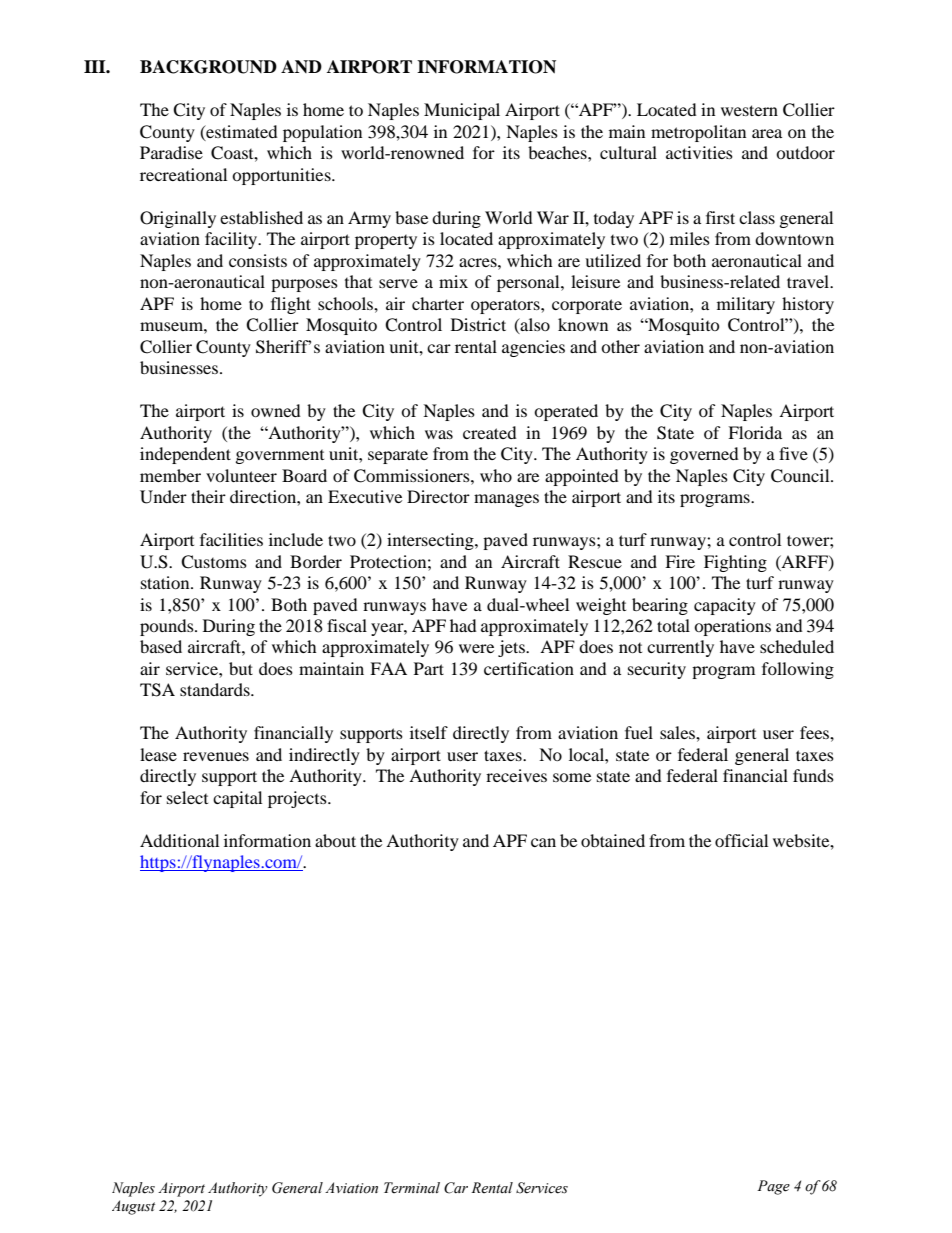 This image has width=952, height=1233. What do you see at coordinates (543, 842) in the image?
I see `can` at bounding box center [543, 842].
